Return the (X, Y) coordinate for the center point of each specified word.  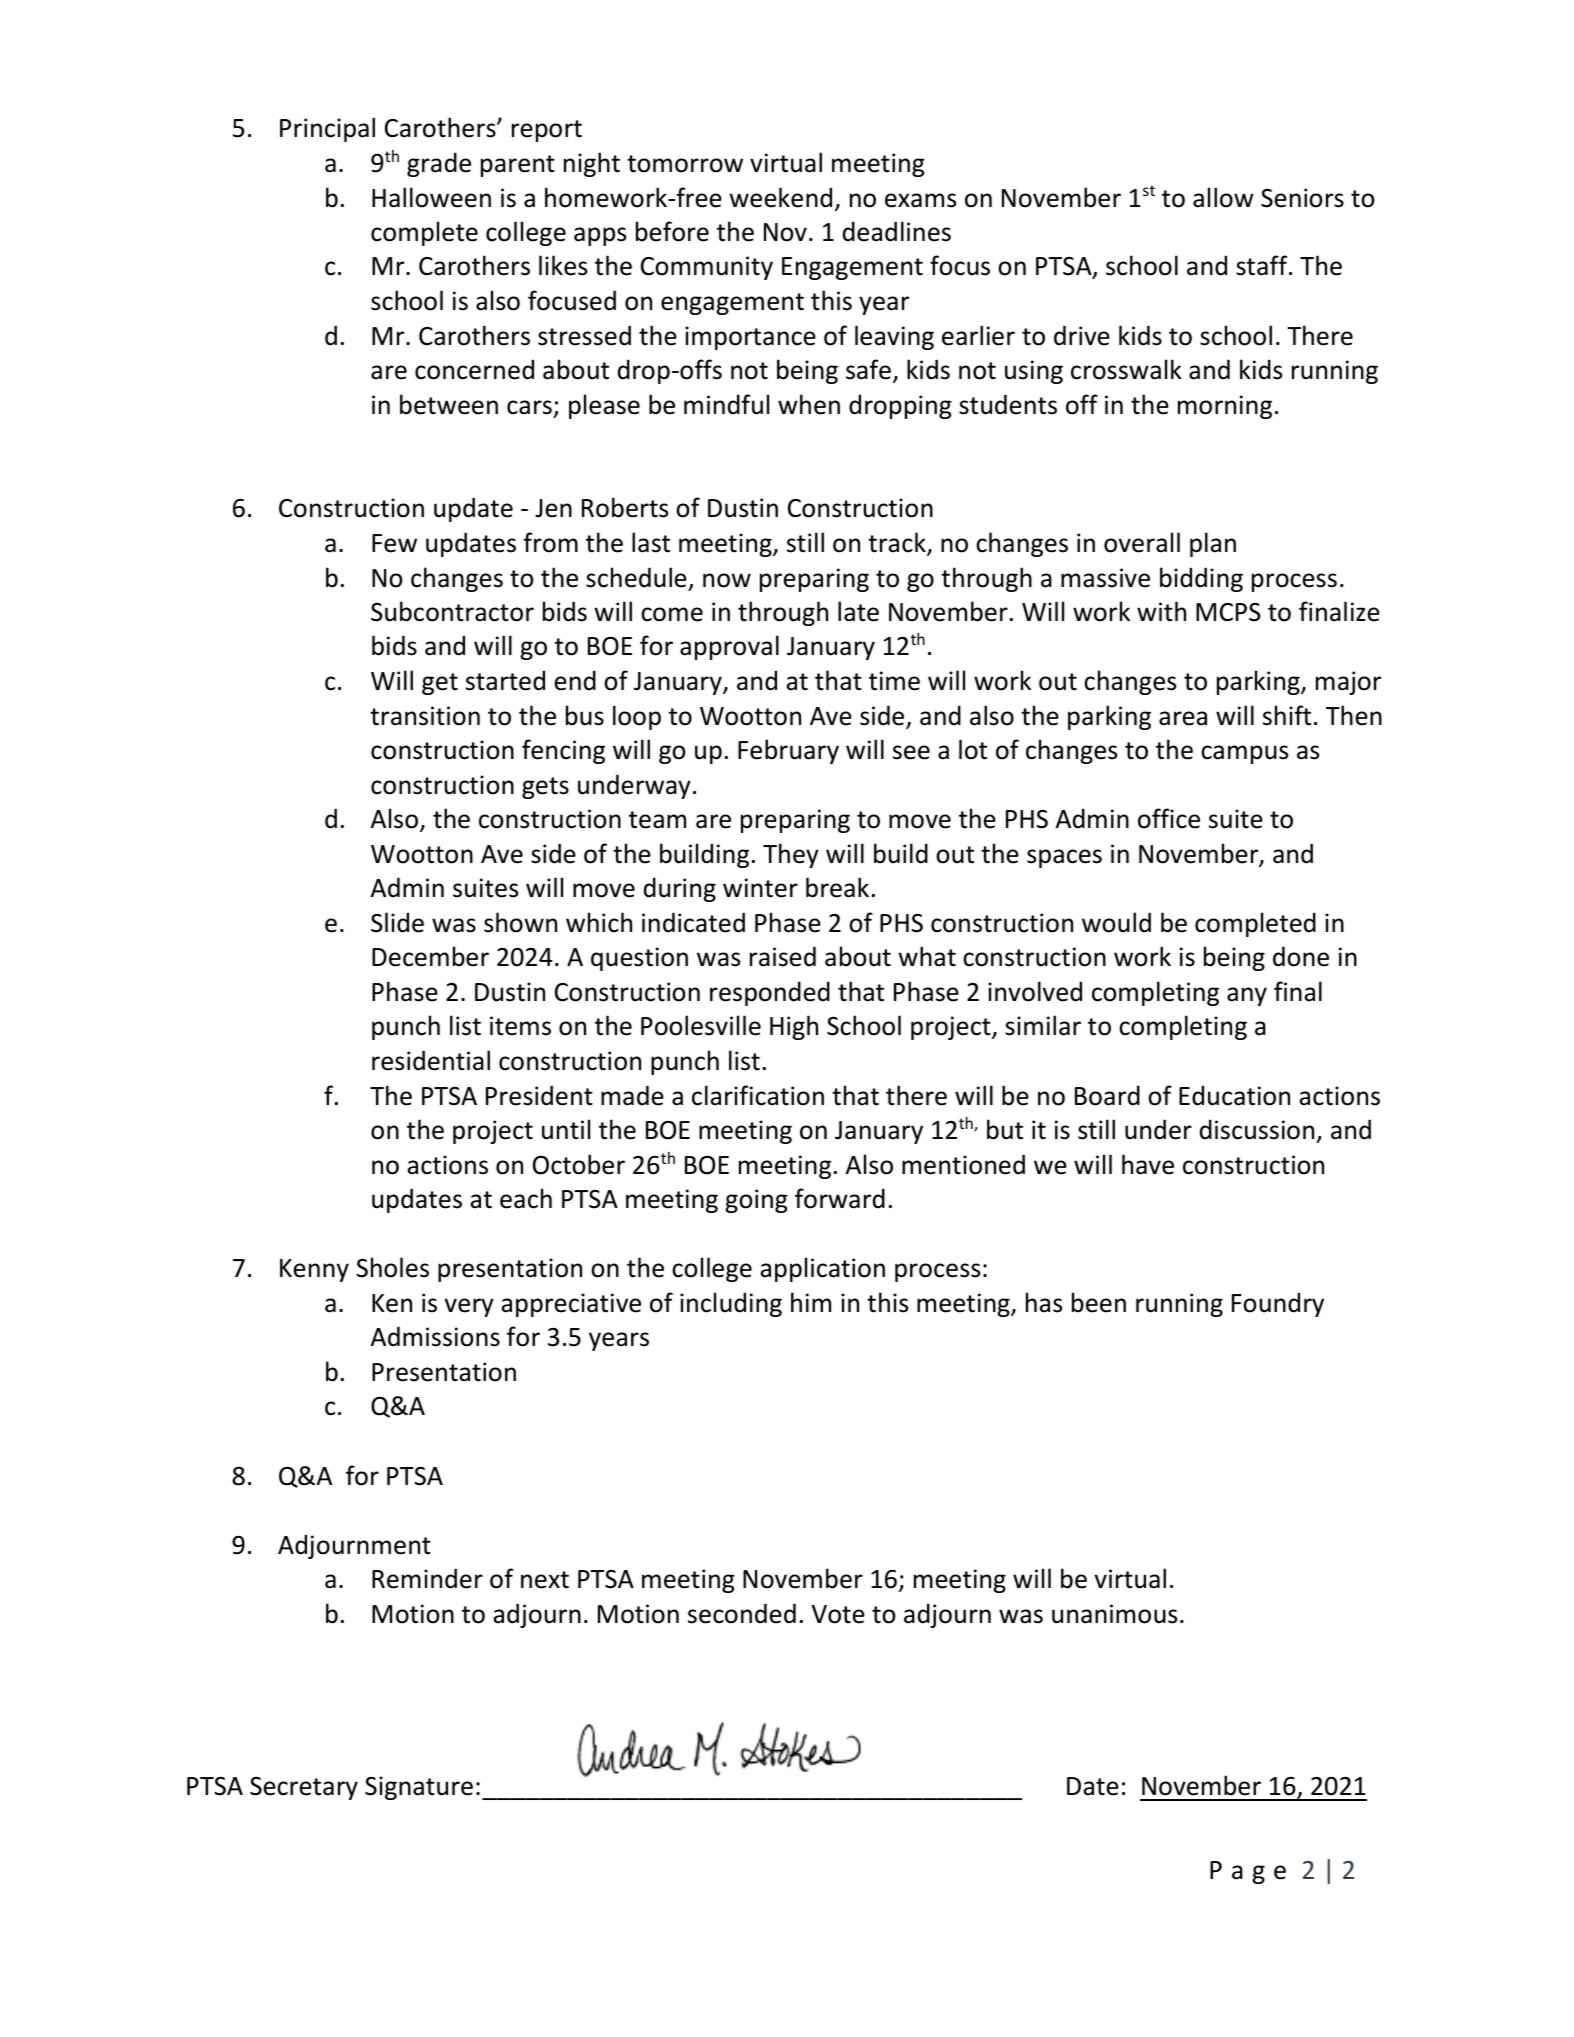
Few (394, 543)
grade (439, 164)
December (430, 956)
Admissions (435, 1336)
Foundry (1278, 1304)
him (811, 1302)
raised (783, 956)
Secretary (304, 1788)
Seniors (1302, 198)
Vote (838, 1614)
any (1247, 996)
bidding (1201, 579)
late (858, 611)
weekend (781, 197)
